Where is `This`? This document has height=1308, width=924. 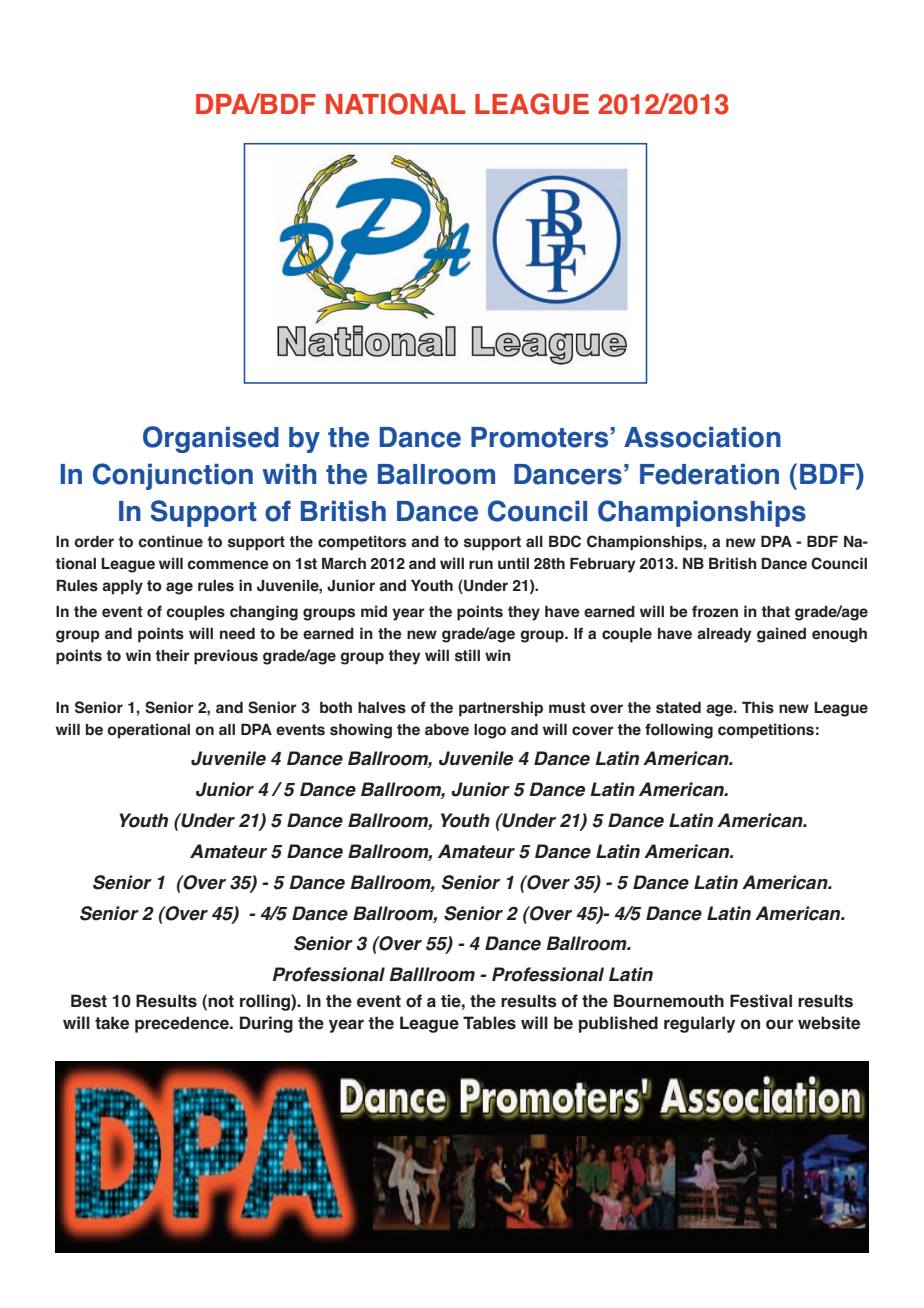
This is located at coordinates (758, 707).
